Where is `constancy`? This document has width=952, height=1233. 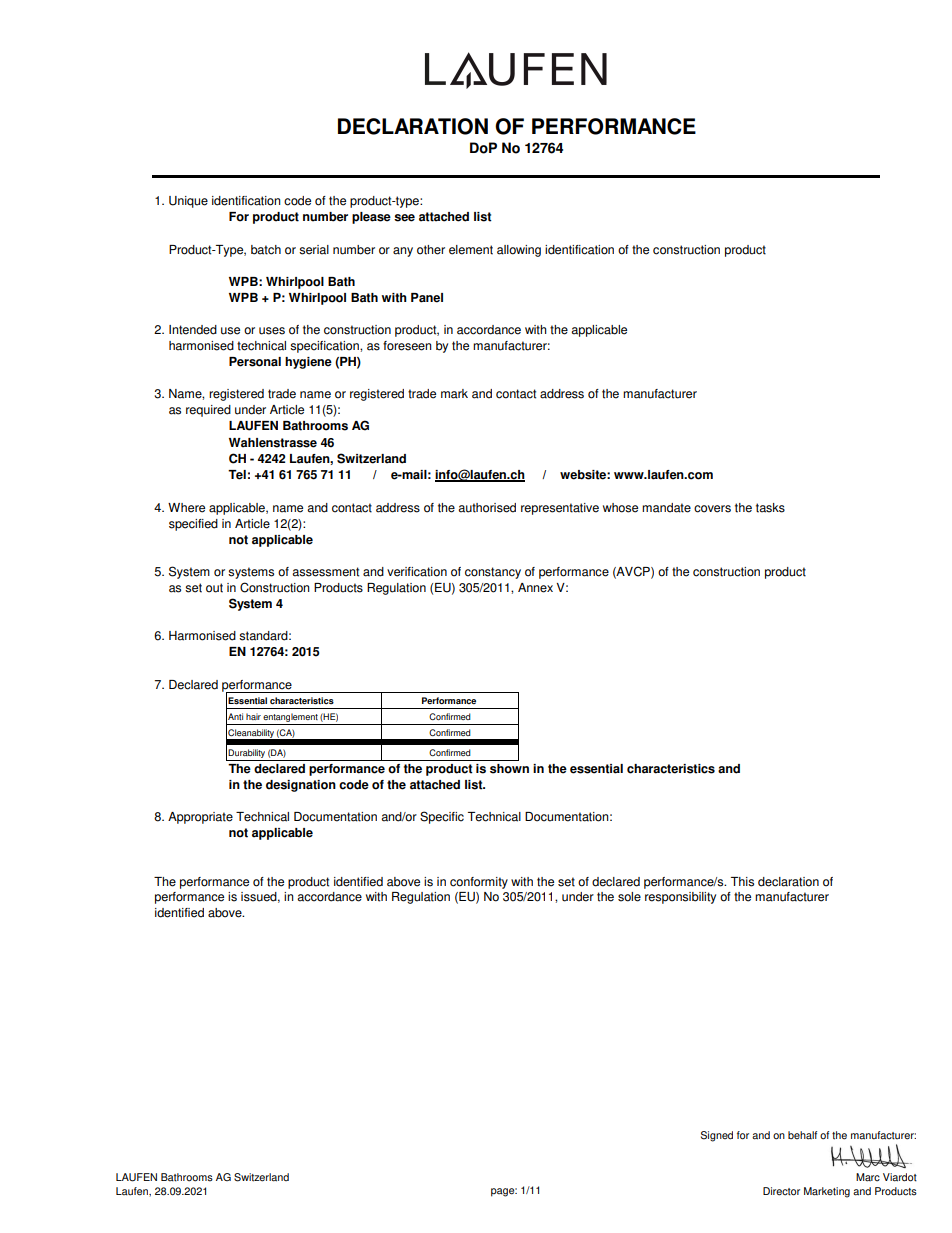 constancy is located at coordinates (493, 573).
